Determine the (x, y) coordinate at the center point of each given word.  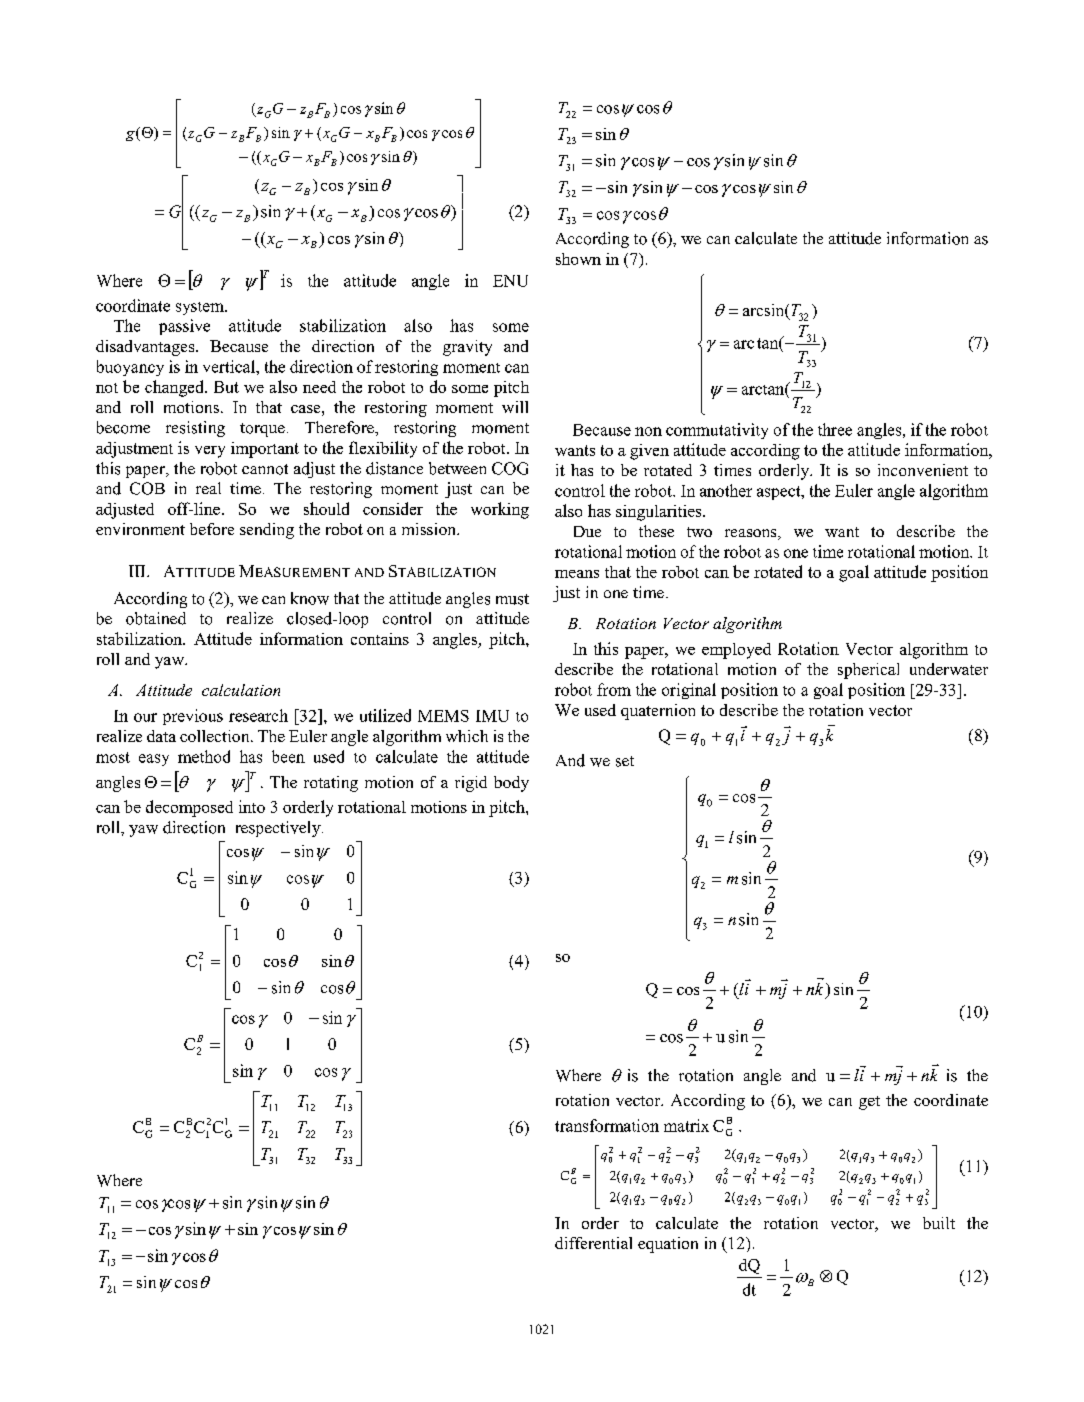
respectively (279, 829)
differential (593, 1243)
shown (578, 259)
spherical (868, 671)
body (511, 784)
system (201, 308)
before (212, 529)
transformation (607, 1125)
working (500, 510)
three (835, 429)
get (869, 1103)
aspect (780, 493)
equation (668, 1245)
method (204, 756)
